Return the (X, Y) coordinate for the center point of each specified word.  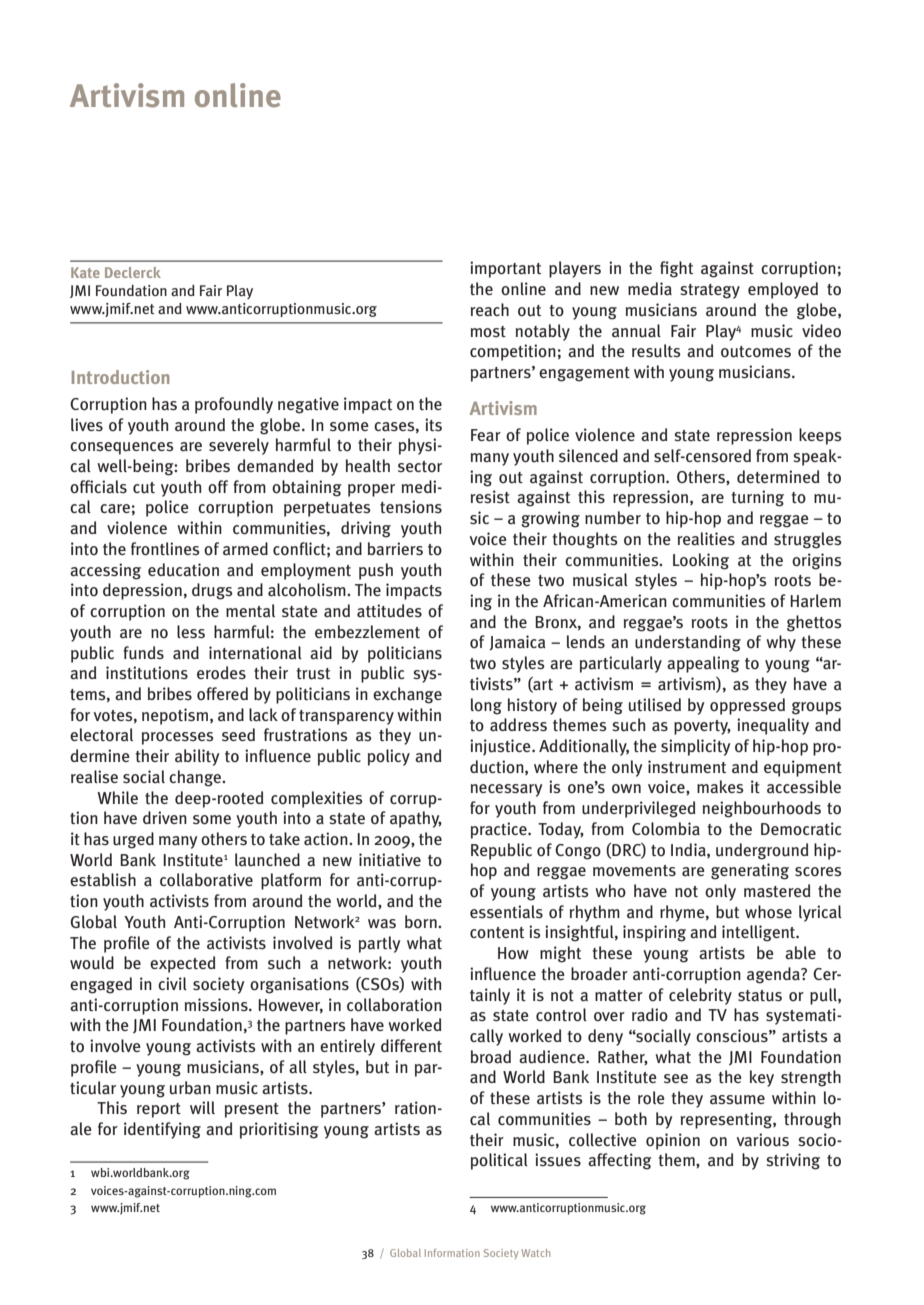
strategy (710, 291)
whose (768, 912)
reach (490, 310)
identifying (162, 1130)
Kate (85, 272)
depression (142, 591)
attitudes (389, 611)
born (422, 921)
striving (793, 1161)
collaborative (206, 880)
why (781, 643)
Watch (535, 1253)
